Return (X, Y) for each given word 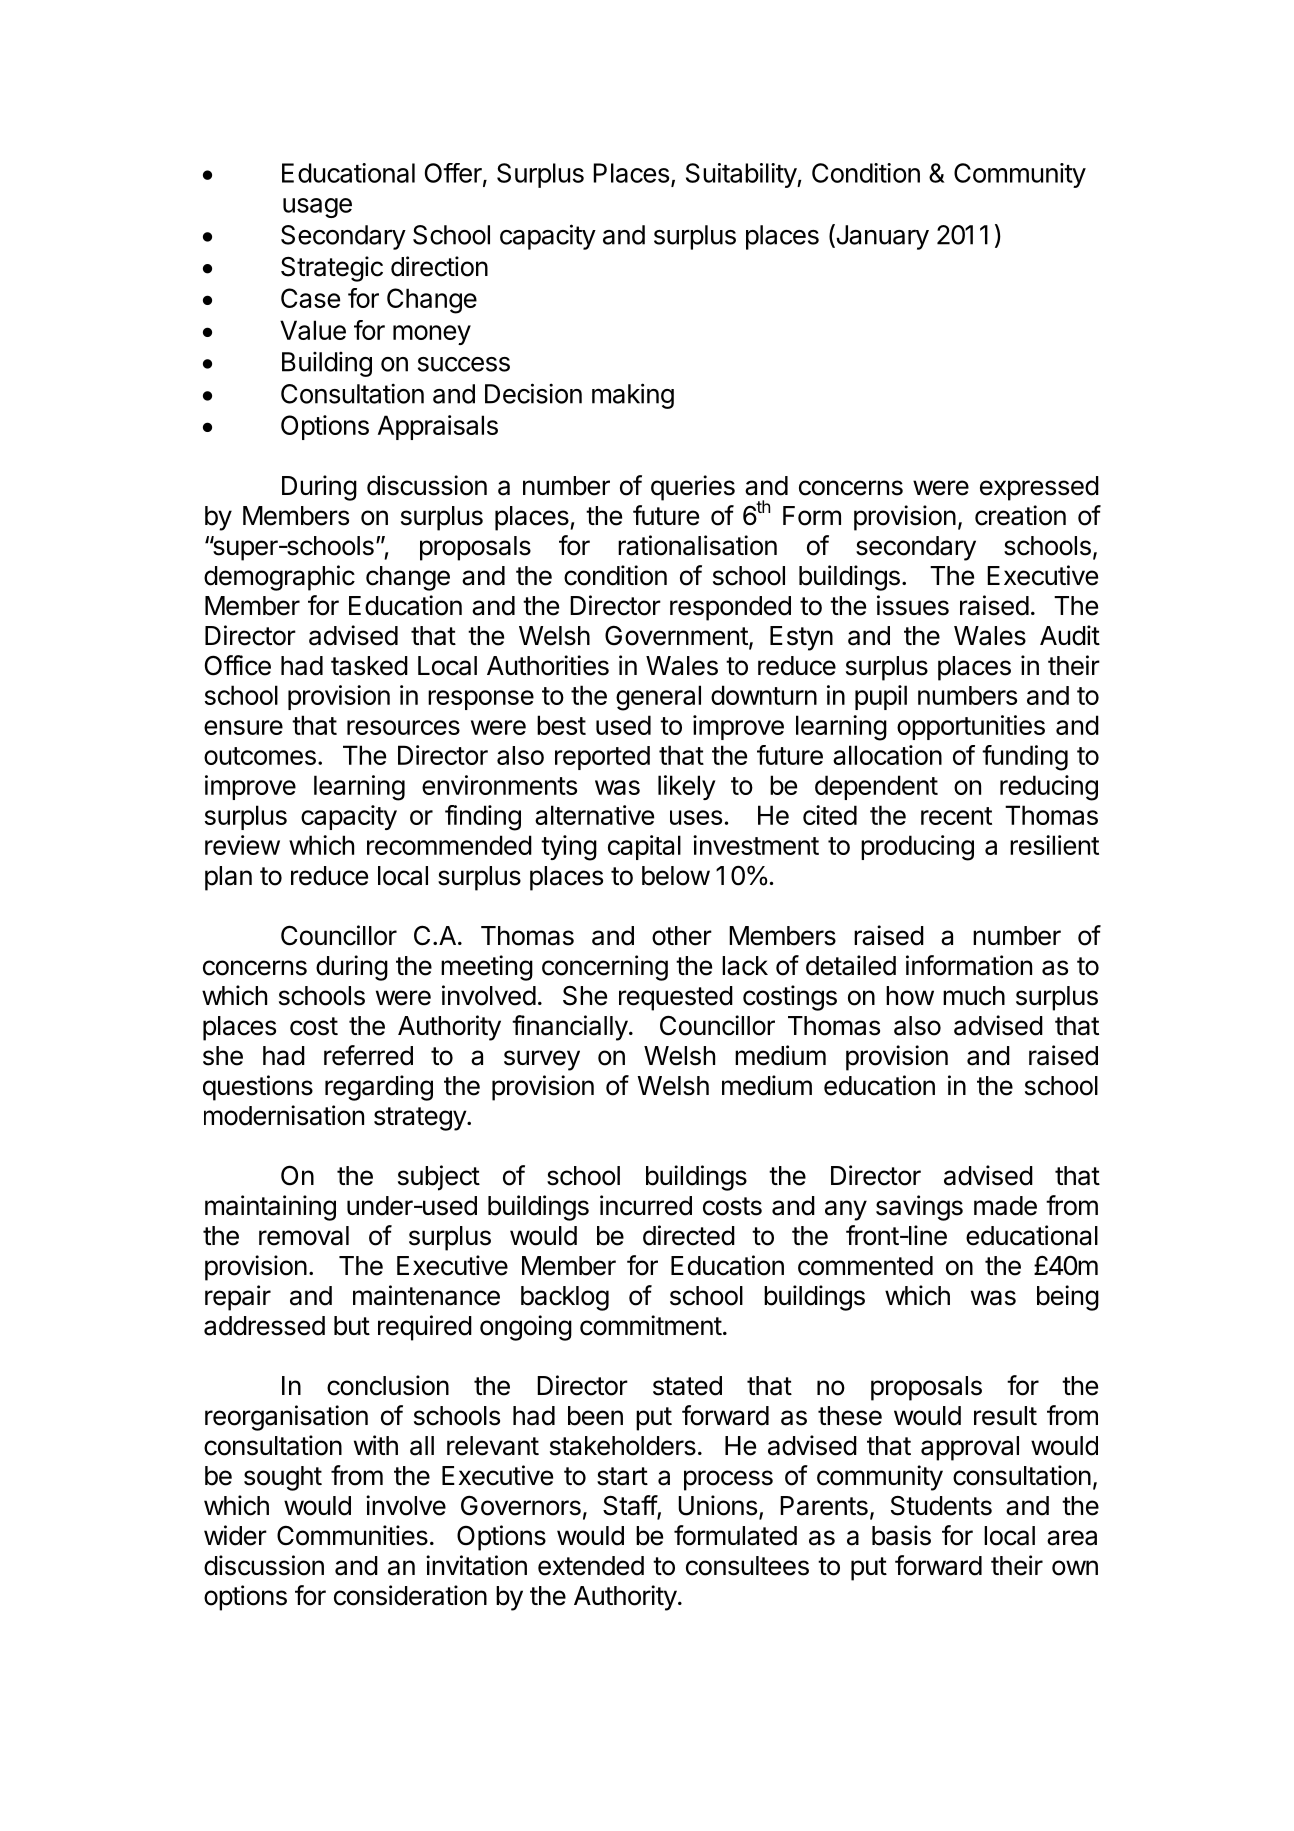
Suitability (742, 175)
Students (941, 1506)
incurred (646, 1205)
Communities (352, 1535)
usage (317, 208)
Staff (630, 1506)
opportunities (971, 727)
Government (676, 636)
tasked (369, 666)
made (1005, 1206)
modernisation (284, 1115)
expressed (1039, 488)
